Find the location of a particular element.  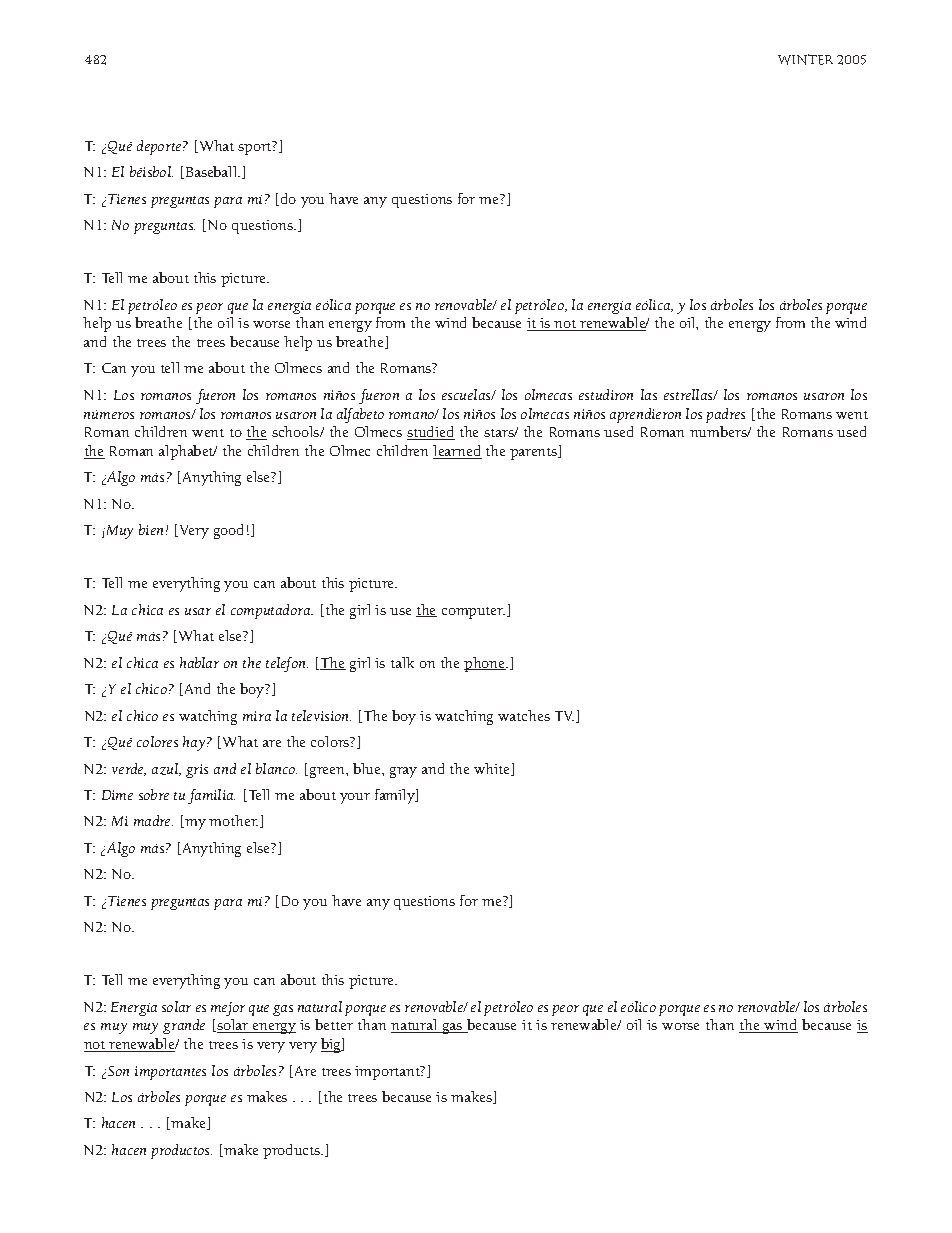

mother is located at coordinates (233, 820).
